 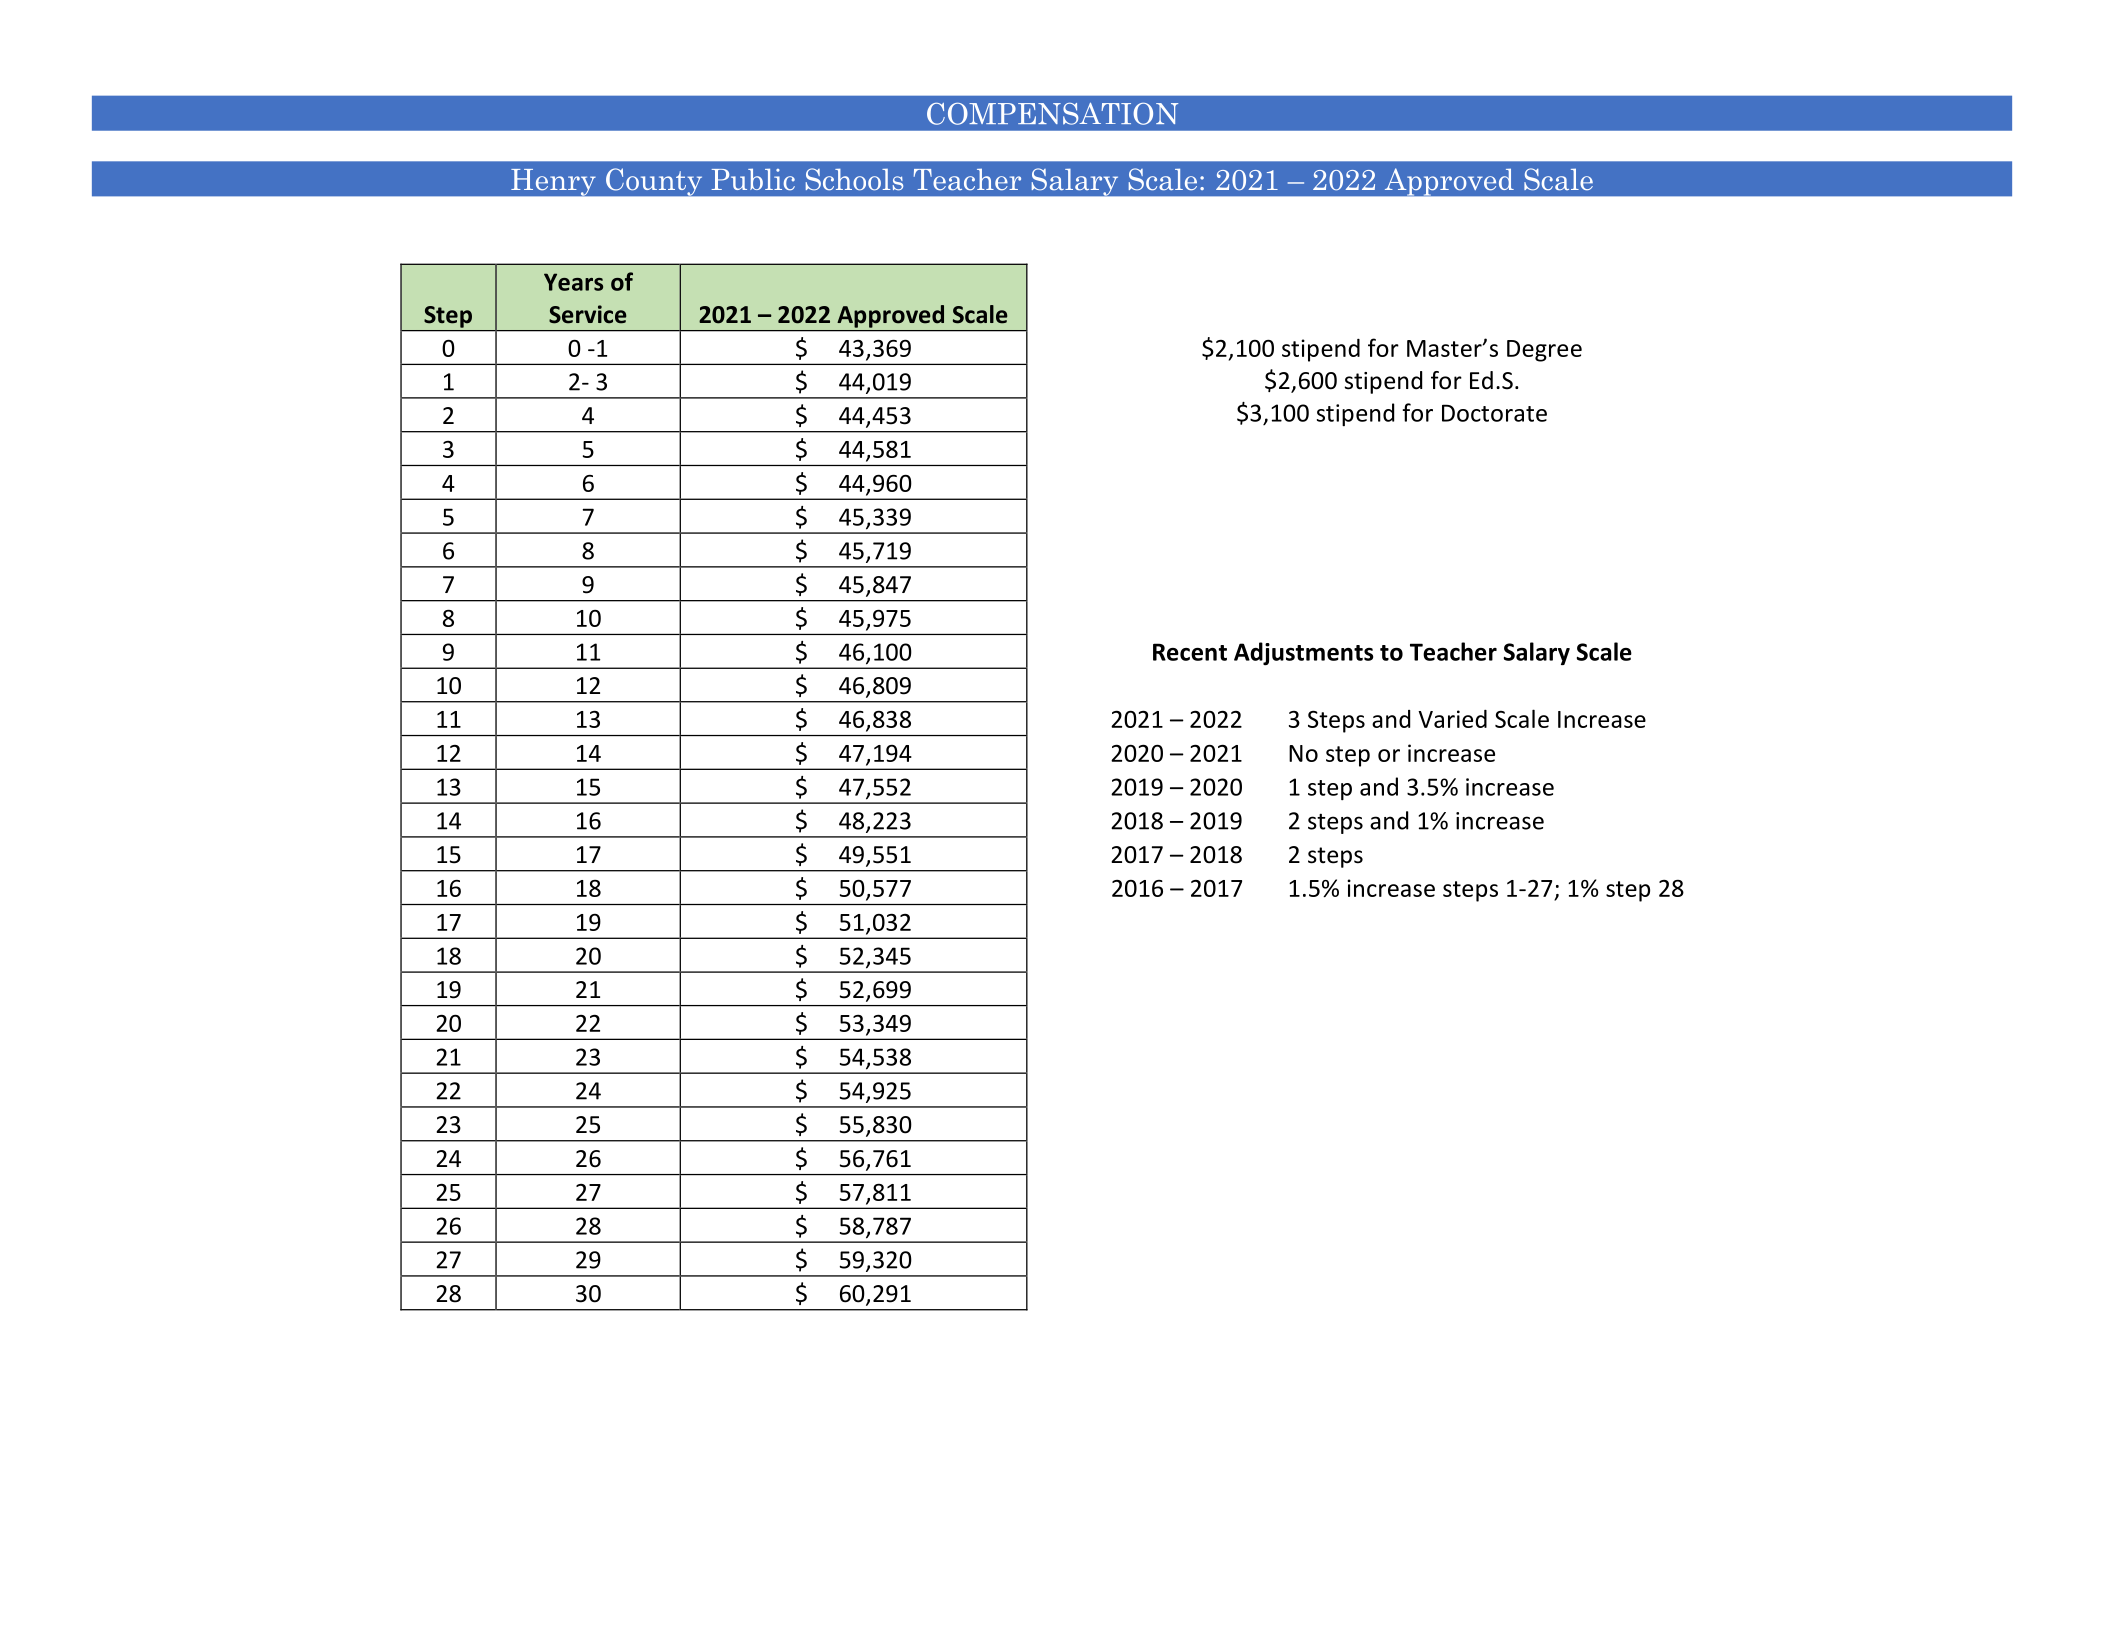 What do you see at coordinates (1052, 114) in the screenshot?
I see `COMPENSATION` at bounding box center [1052, 114].
